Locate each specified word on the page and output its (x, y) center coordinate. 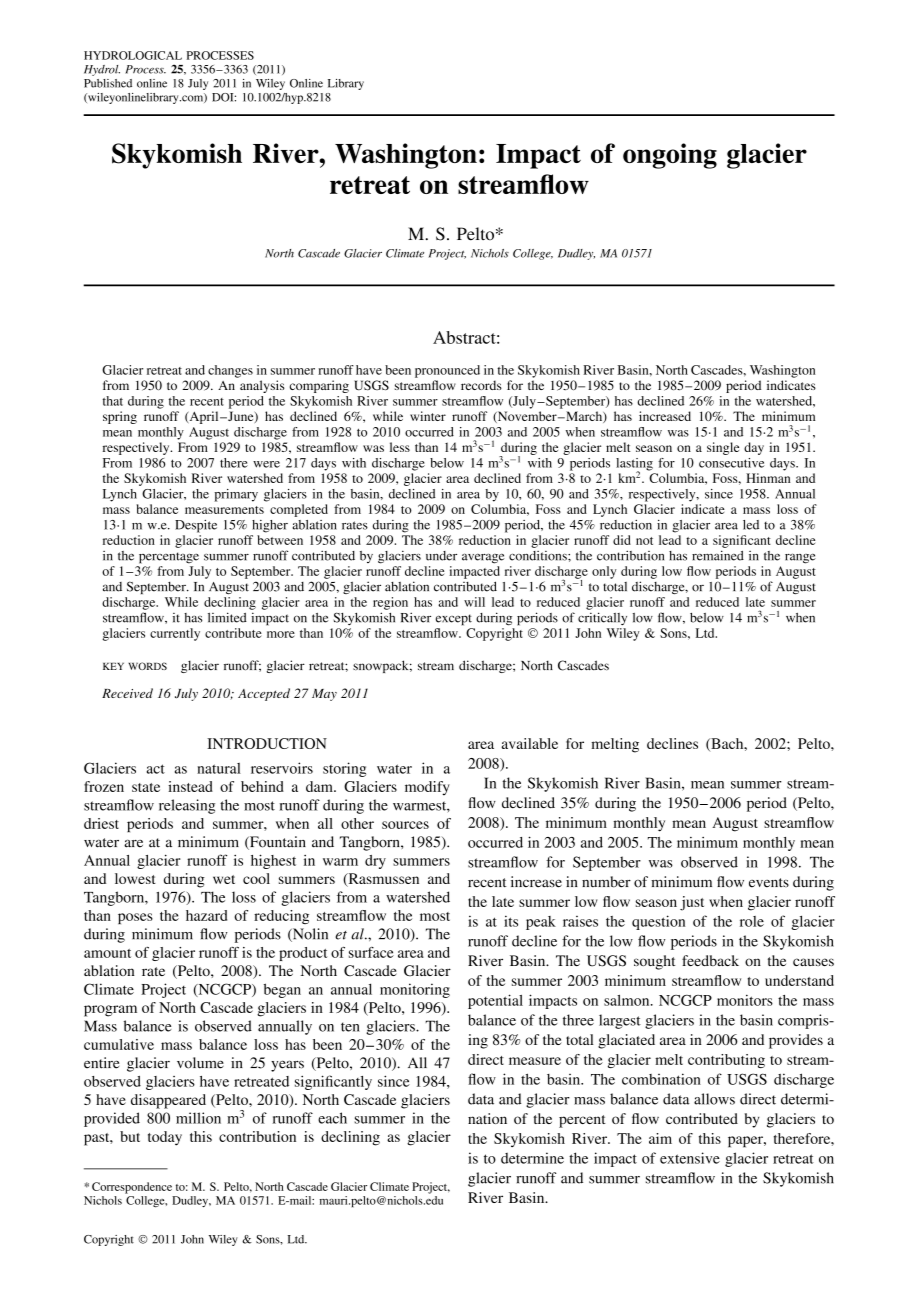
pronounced (447, 371)
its (511, 921)
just (692, 903)
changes (230, 371)
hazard (206, 915)
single (723, 448)
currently (175, 634)
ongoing (670, 156)
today (165, 1138)
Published (108, 83)
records (481, 385)
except (454, 620)
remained (718, 555)
